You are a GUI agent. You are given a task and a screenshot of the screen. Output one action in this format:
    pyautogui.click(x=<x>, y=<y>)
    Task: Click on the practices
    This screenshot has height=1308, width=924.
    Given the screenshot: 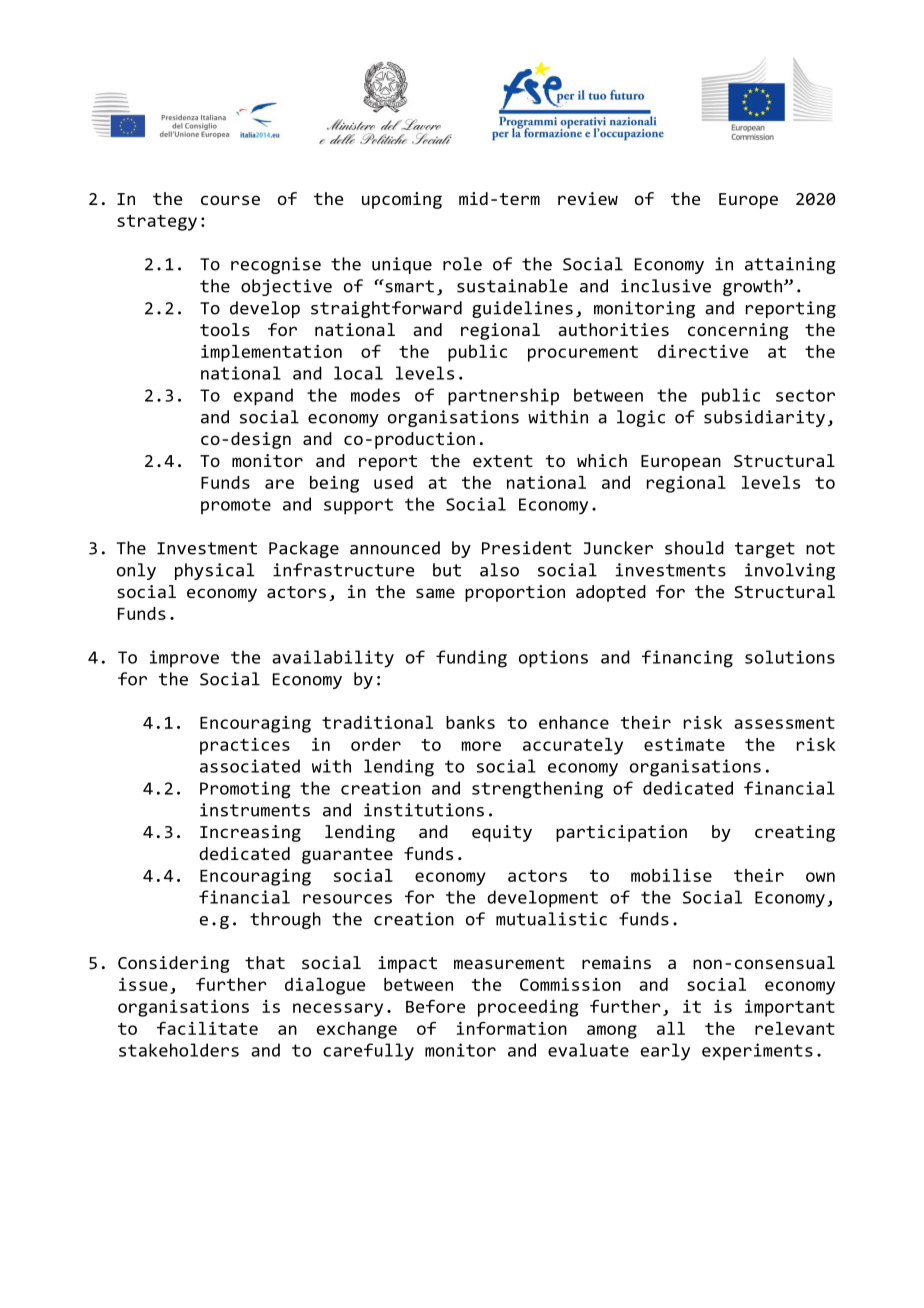 What is the action you would take?
    pyautogui.click(x=245, y=746)
